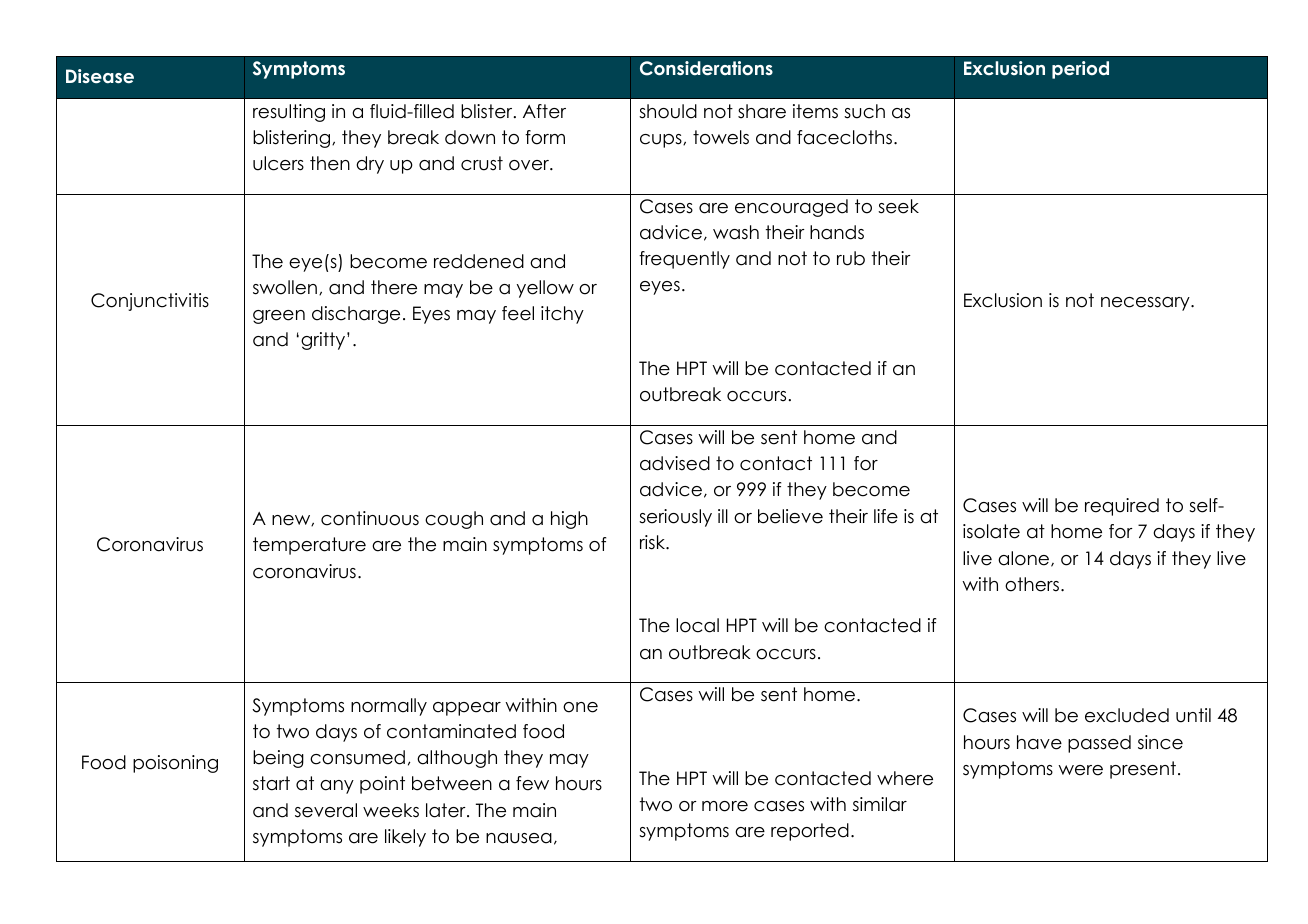  I want to click on several, so click(326, 810).
